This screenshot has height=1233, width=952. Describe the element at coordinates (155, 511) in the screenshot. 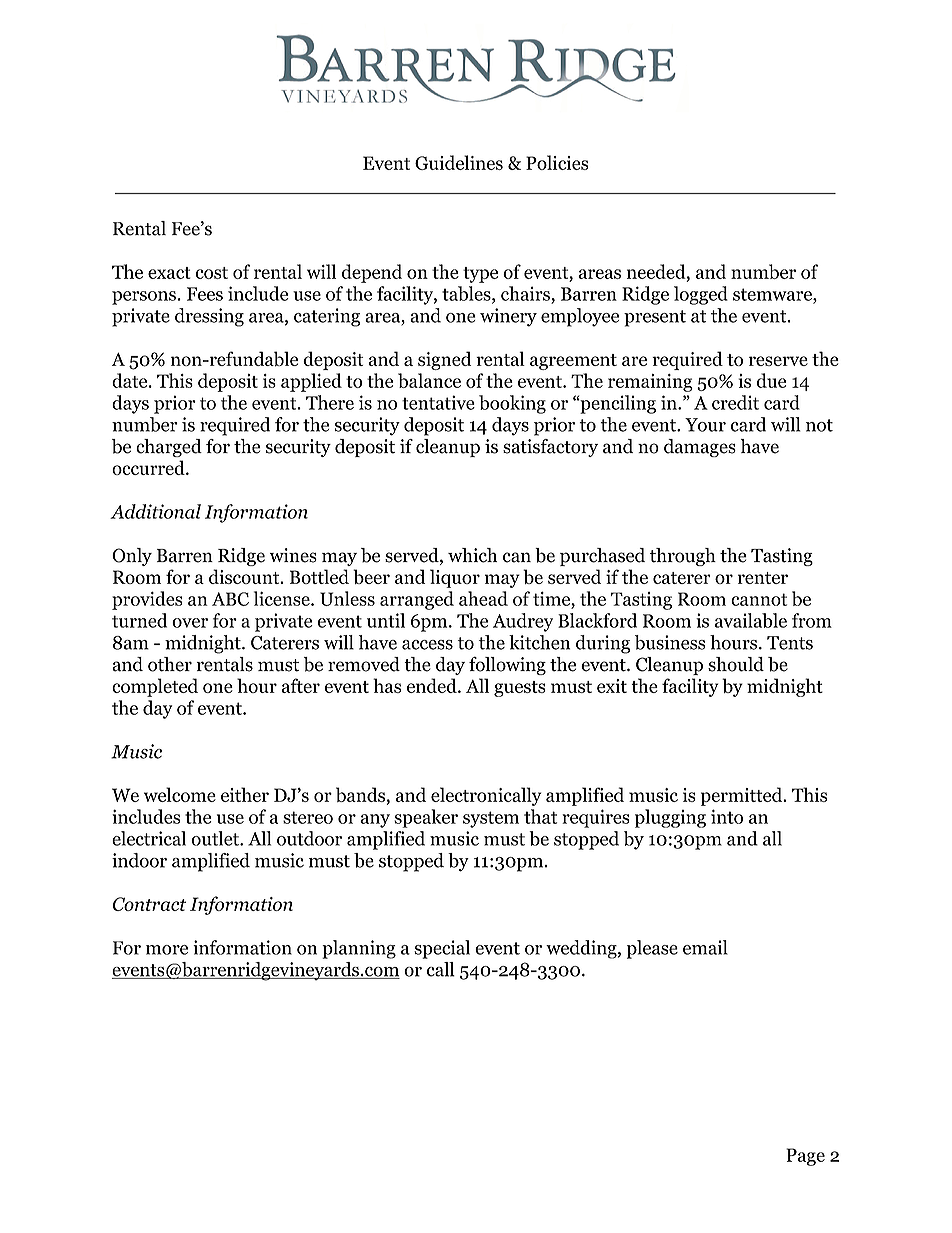

I see `Additional` at that location.
